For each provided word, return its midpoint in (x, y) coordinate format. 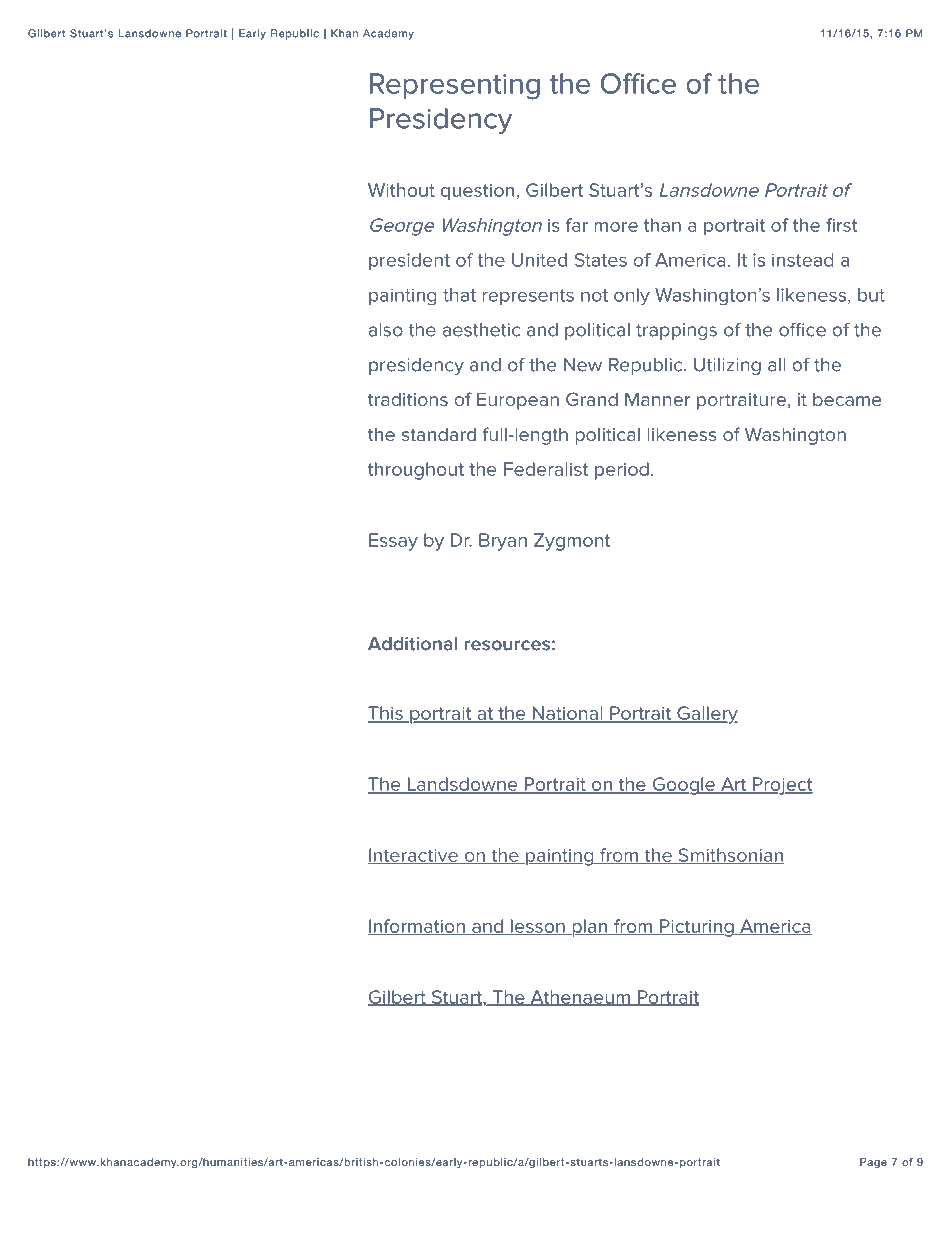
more (616, 227)
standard (439, 434)
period (622, 471)
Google (683, 786)
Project (782, 786)
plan (590, 928)
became (847, 399)
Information (417, 927)
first (841, 225)
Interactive (414, 856)
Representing (455, 86)
